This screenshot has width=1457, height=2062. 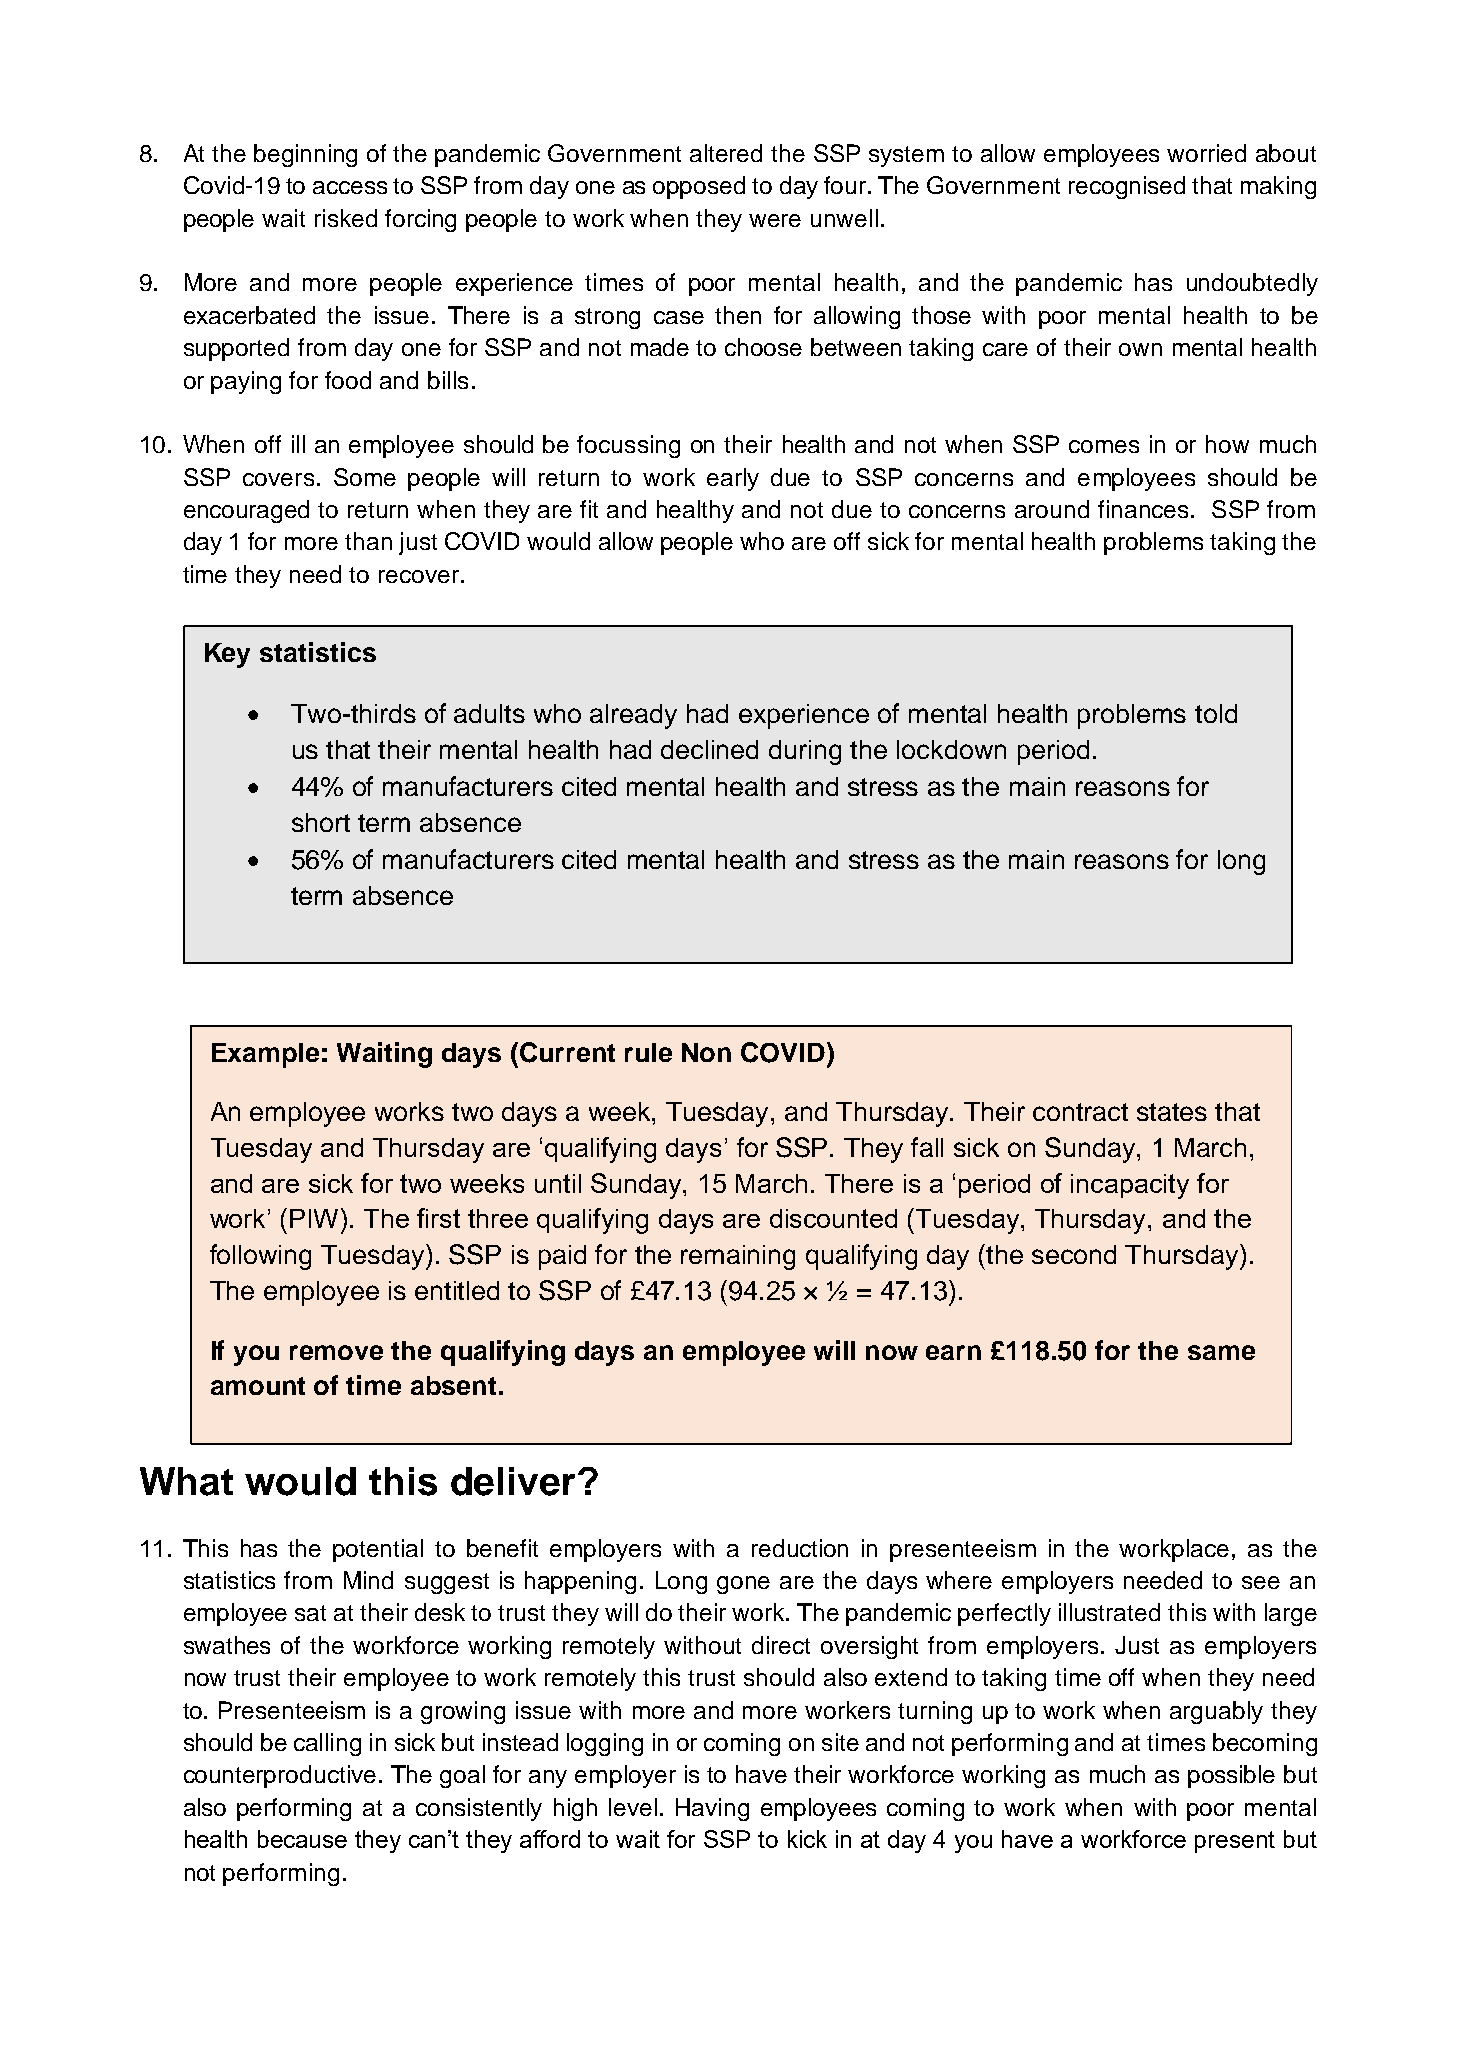 I want to click on recognised, so click(x=1127, y=187).
